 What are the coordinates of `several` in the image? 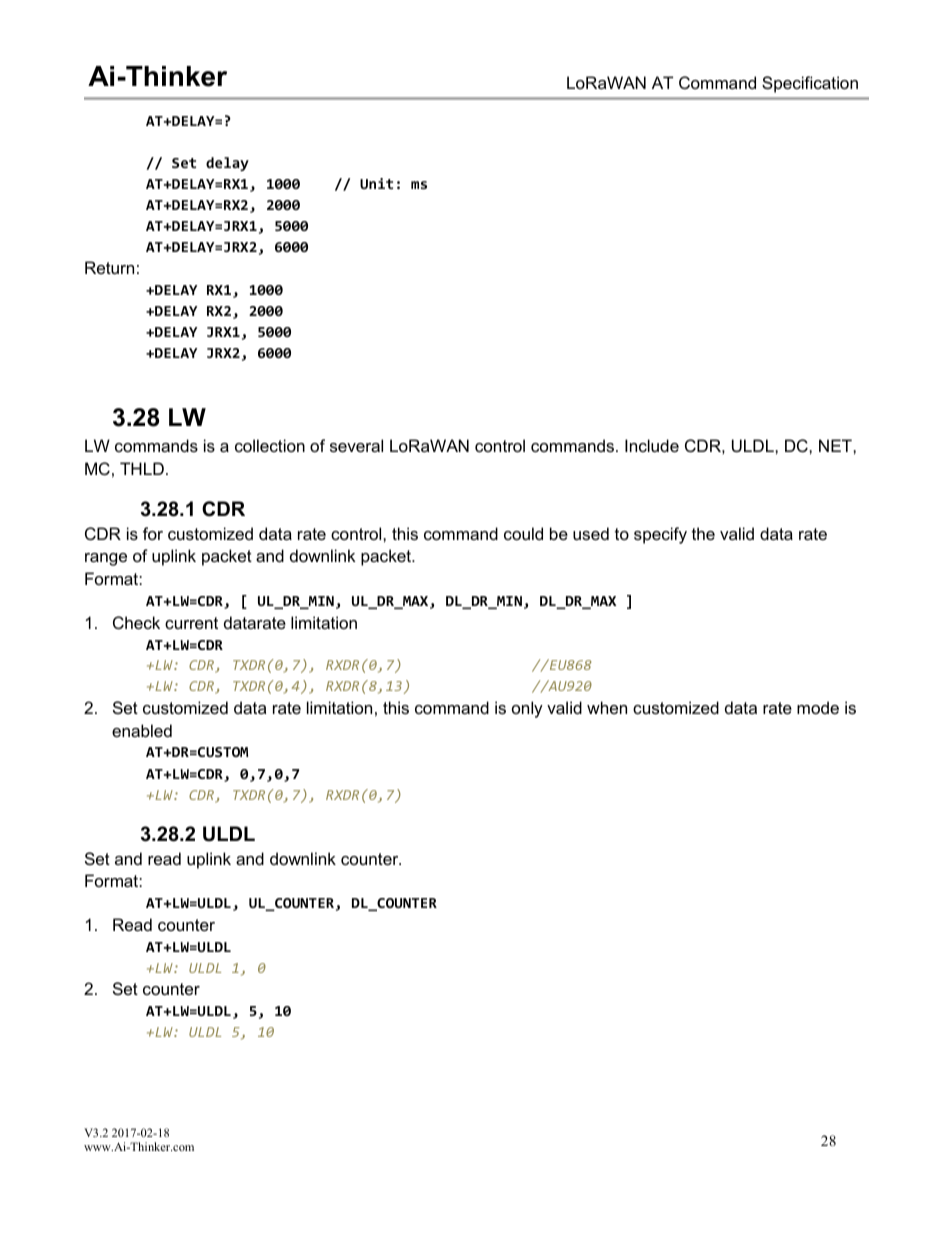 It's located at (356, 445).
